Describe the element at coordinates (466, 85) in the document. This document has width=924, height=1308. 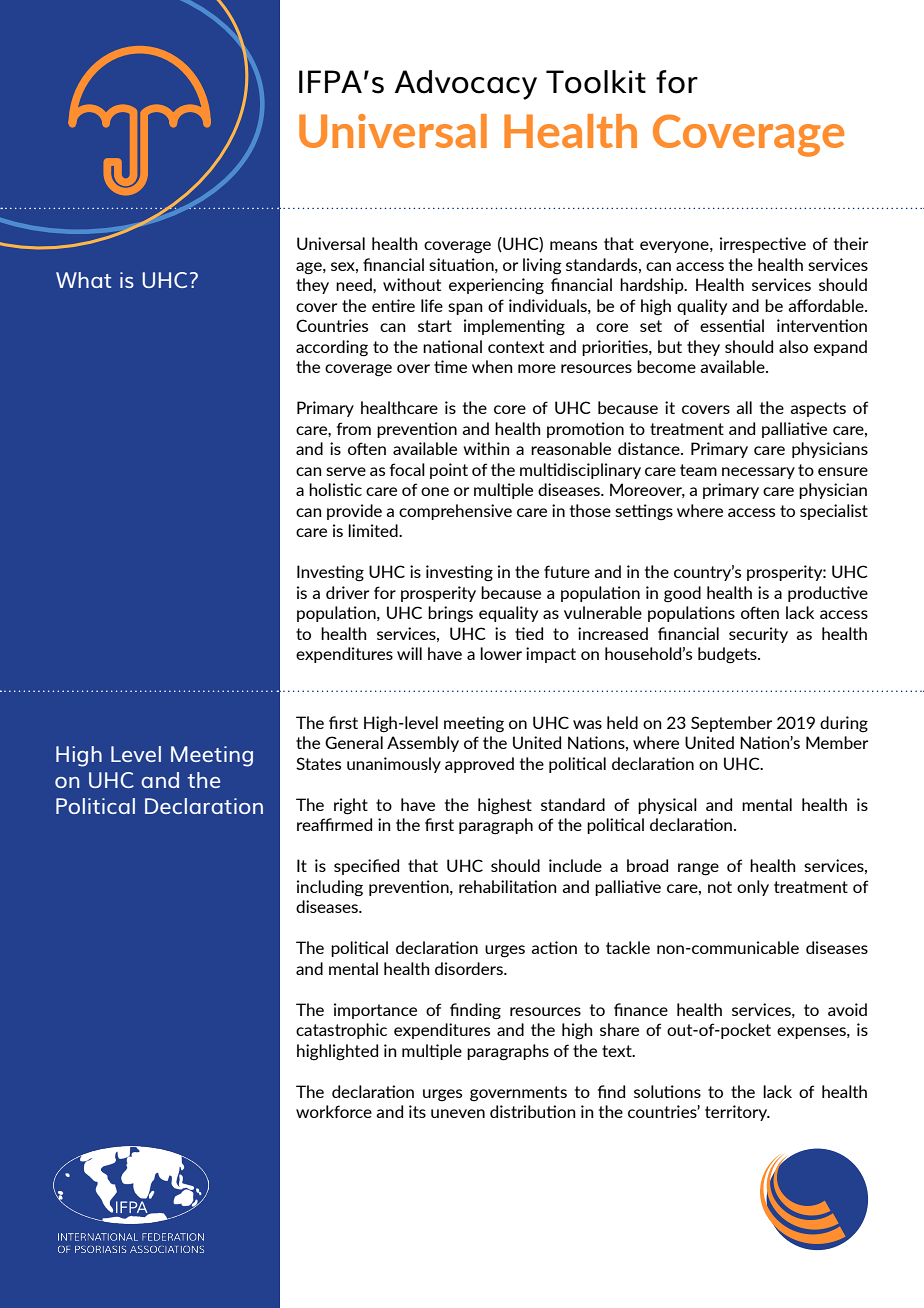
I see `Advocacy` at that location.
